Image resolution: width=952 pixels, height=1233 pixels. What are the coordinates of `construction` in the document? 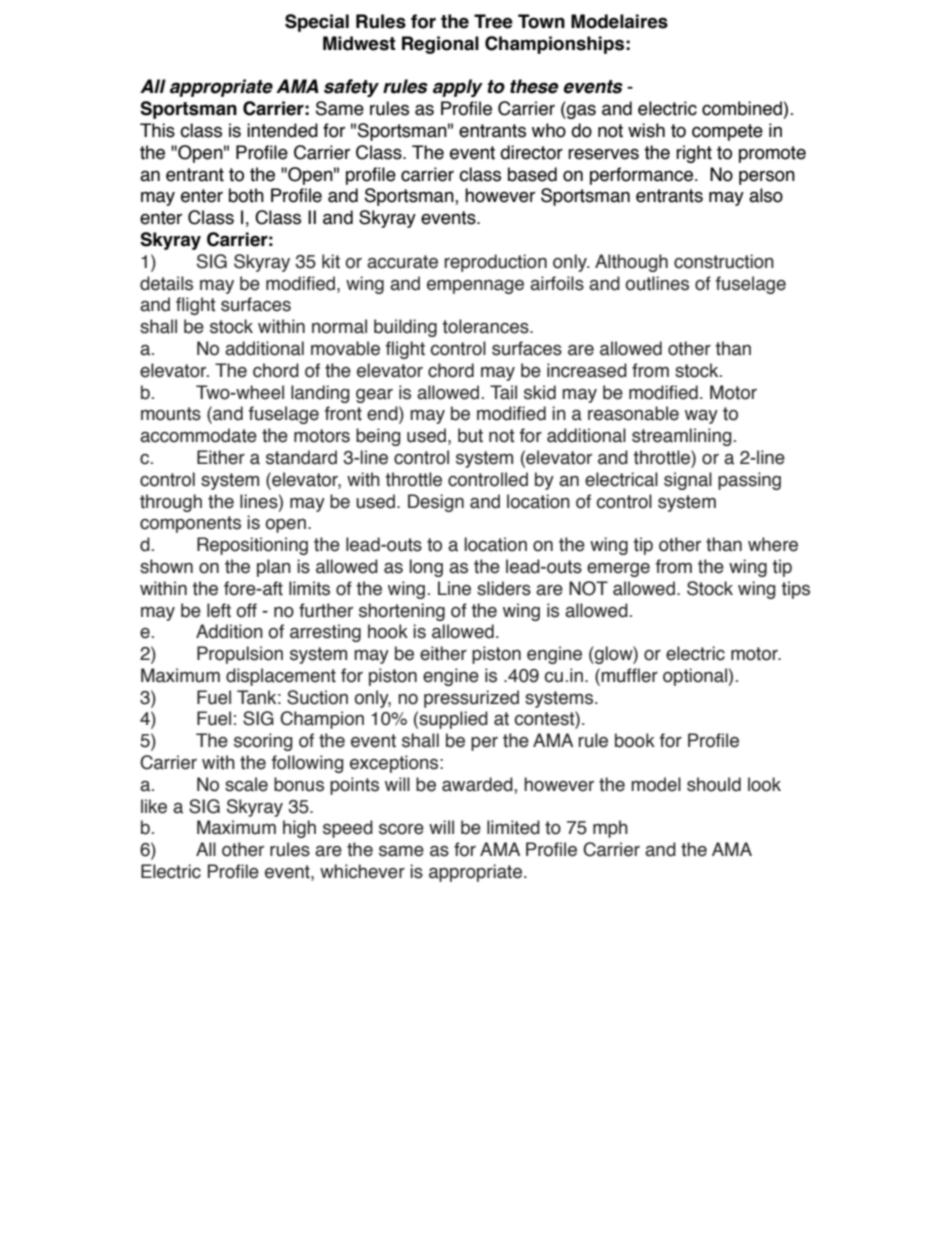 It's located at (724, 261).
